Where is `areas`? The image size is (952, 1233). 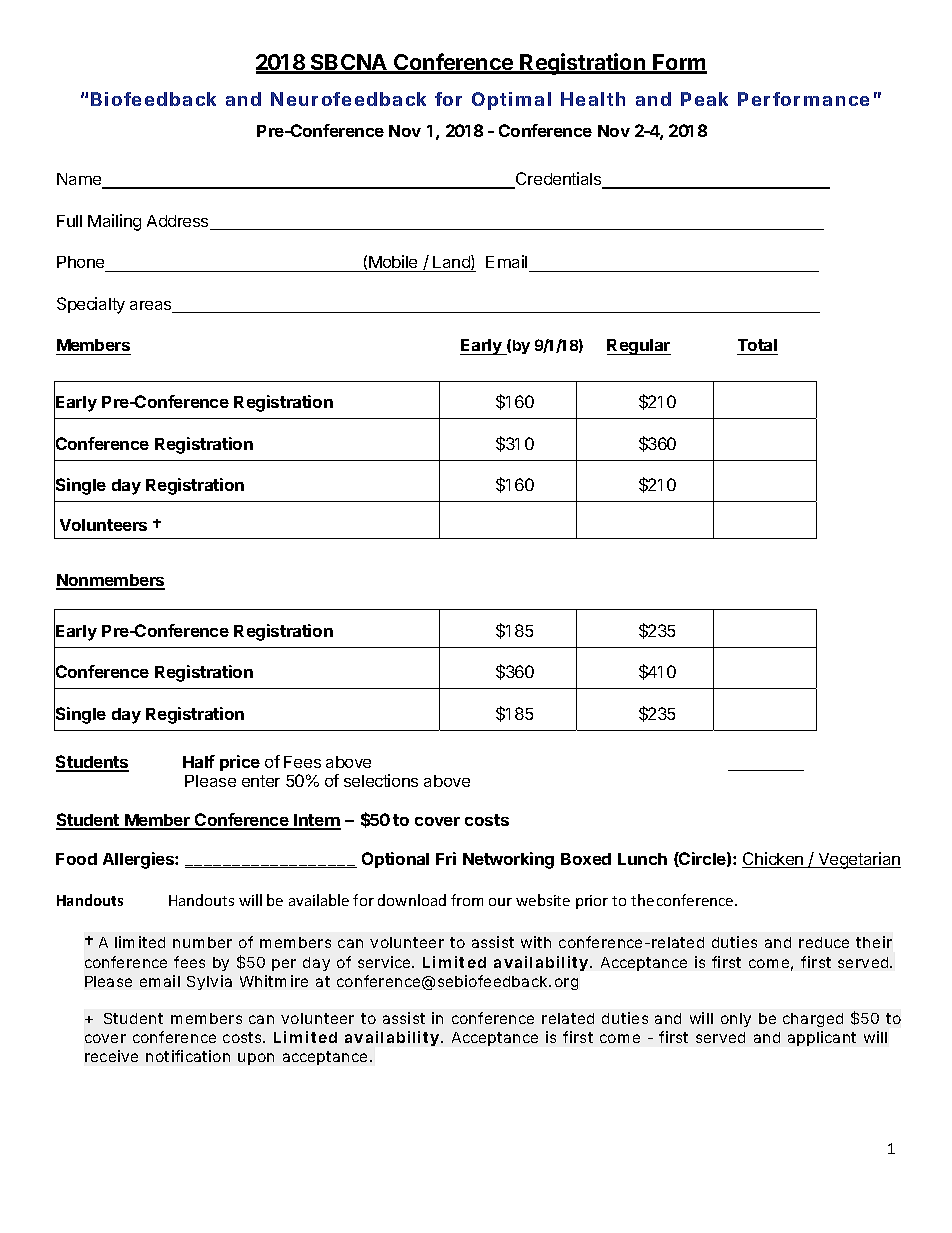
areas is located at coordinates (152, 307).
